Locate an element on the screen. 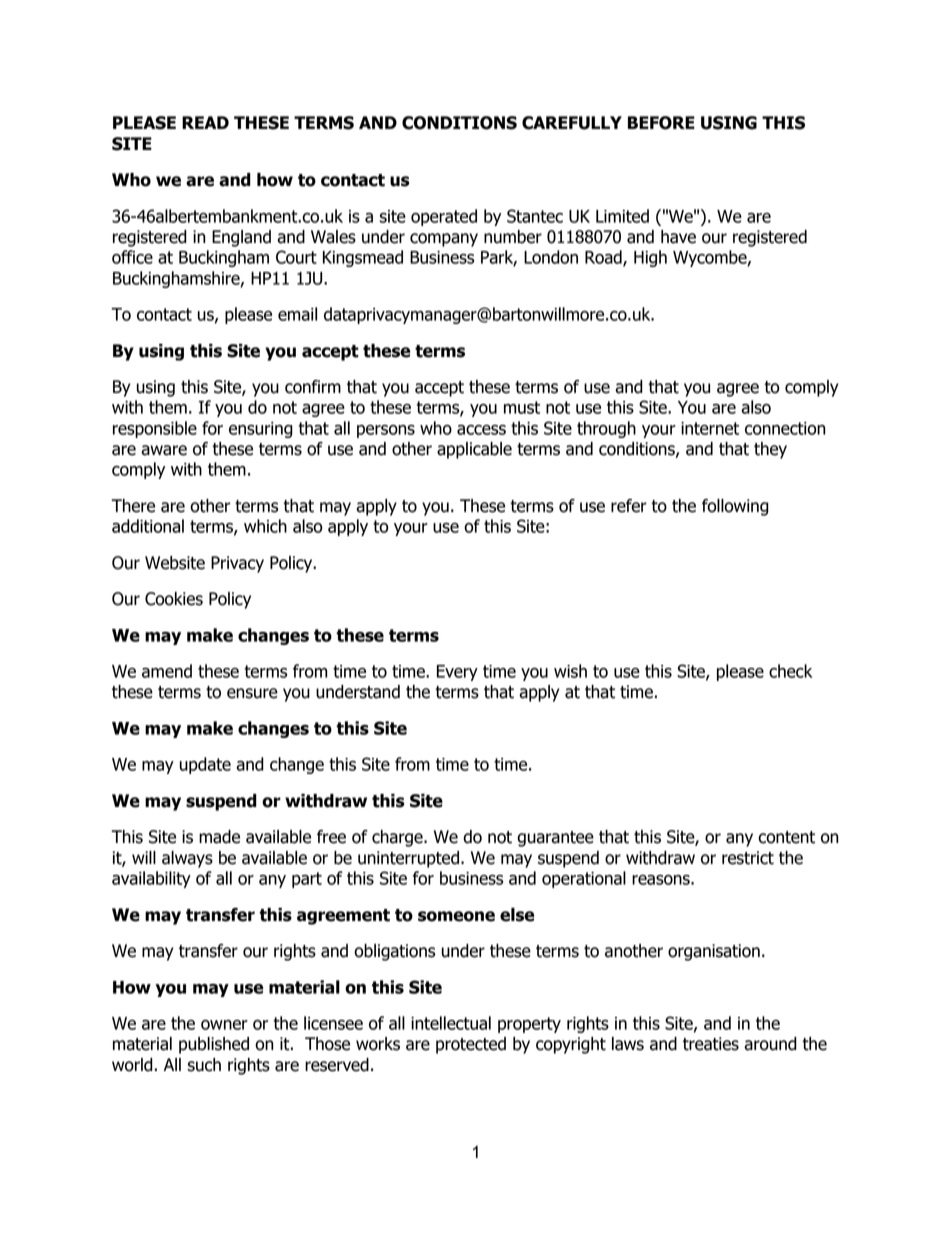  treaties is located at coordinates (711, 1044).
